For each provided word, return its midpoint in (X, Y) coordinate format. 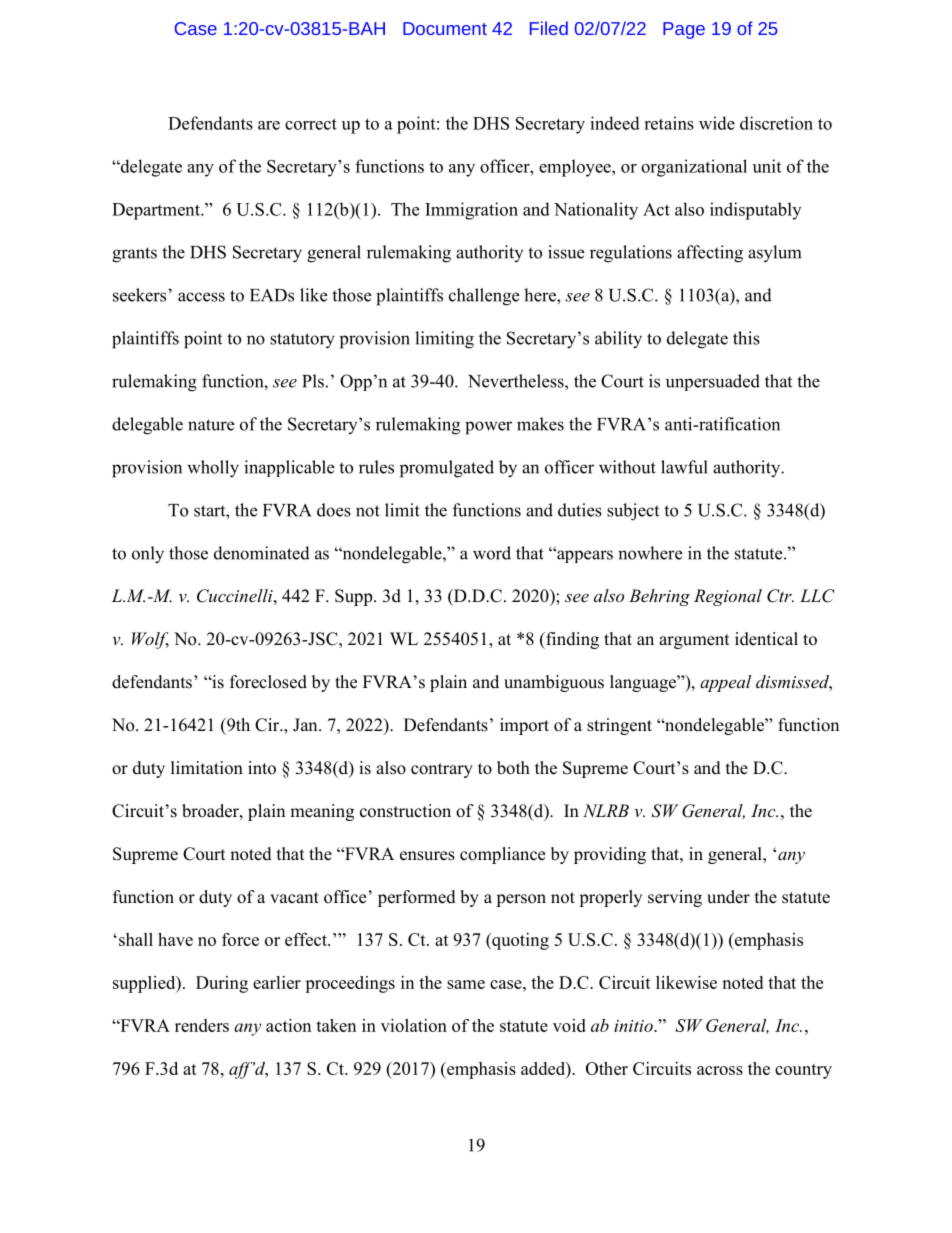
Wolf (150, 640)
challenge (484, 297)
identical (766, 639)
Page (684, 30)
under (728, 897)
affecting (710, 254)
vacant (294, 898)
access (201, 297)
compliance (502, 855)
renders (202, 1025)
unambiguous (554, 683)
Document (445, 28)
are (269, 125)
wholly (213, 469)
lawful (684, 467)
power (488, 428)
